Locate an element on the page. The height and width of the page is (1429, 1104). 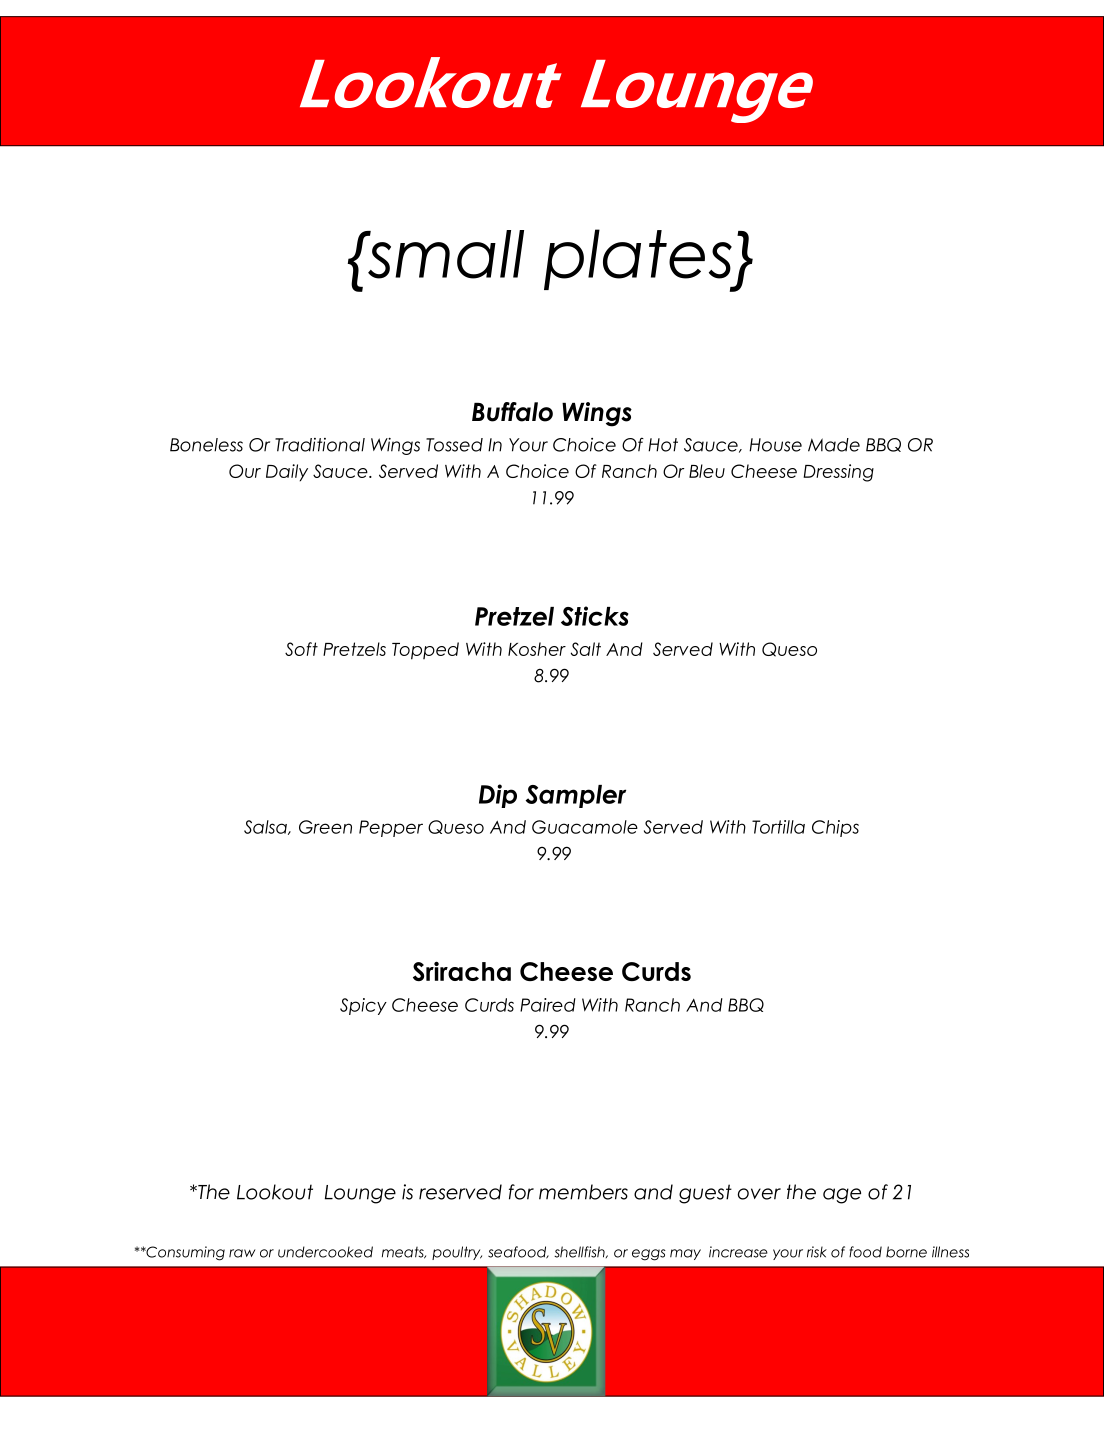
Chips is located at coordinates (835, 828).
